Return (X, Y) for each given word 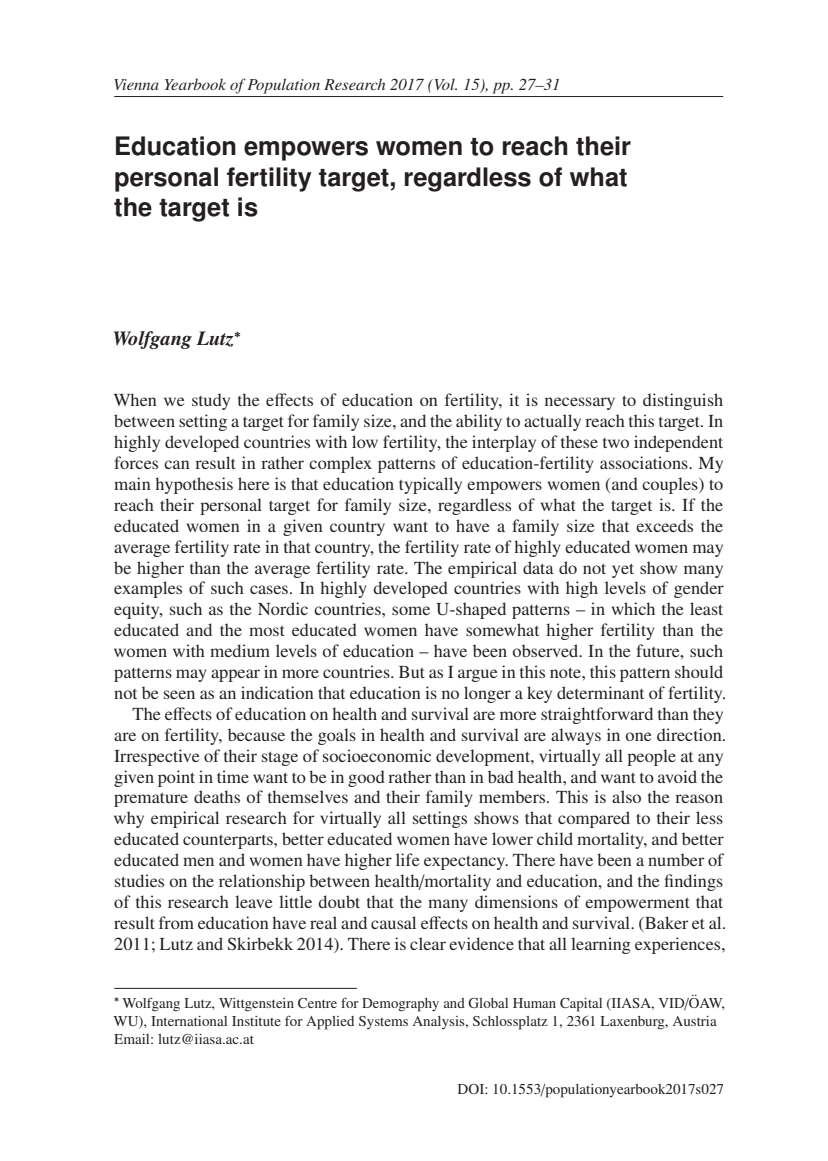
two (616, 443)
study (211, 401)
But (412, 672)
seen (179, 694)
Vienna (136, 84)
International (189, 1021)
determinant (600, 692)
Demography (400, 1005)
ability (479, 422)
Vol (444, 84)
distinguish (683, 401)
